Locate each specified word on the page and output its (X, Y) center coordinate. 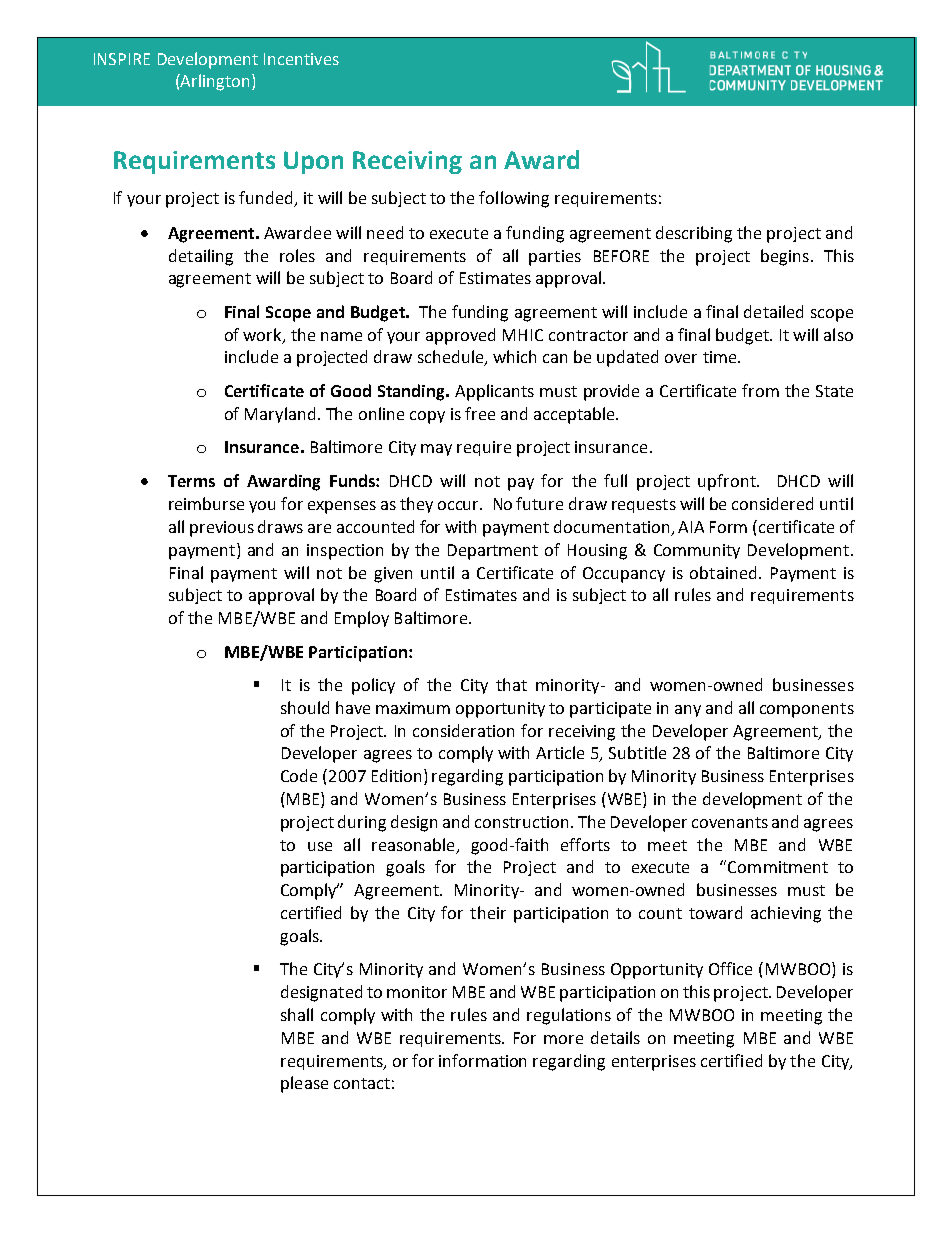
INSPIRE (122, 59)
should (305, 707)
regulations (569, 1016)
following (514, 199)
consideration (463, 730)
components (807, 710)
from (760, 390)
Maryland (280, 415)
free (480, 413)
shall (297, 1014)
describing (694, 234)
